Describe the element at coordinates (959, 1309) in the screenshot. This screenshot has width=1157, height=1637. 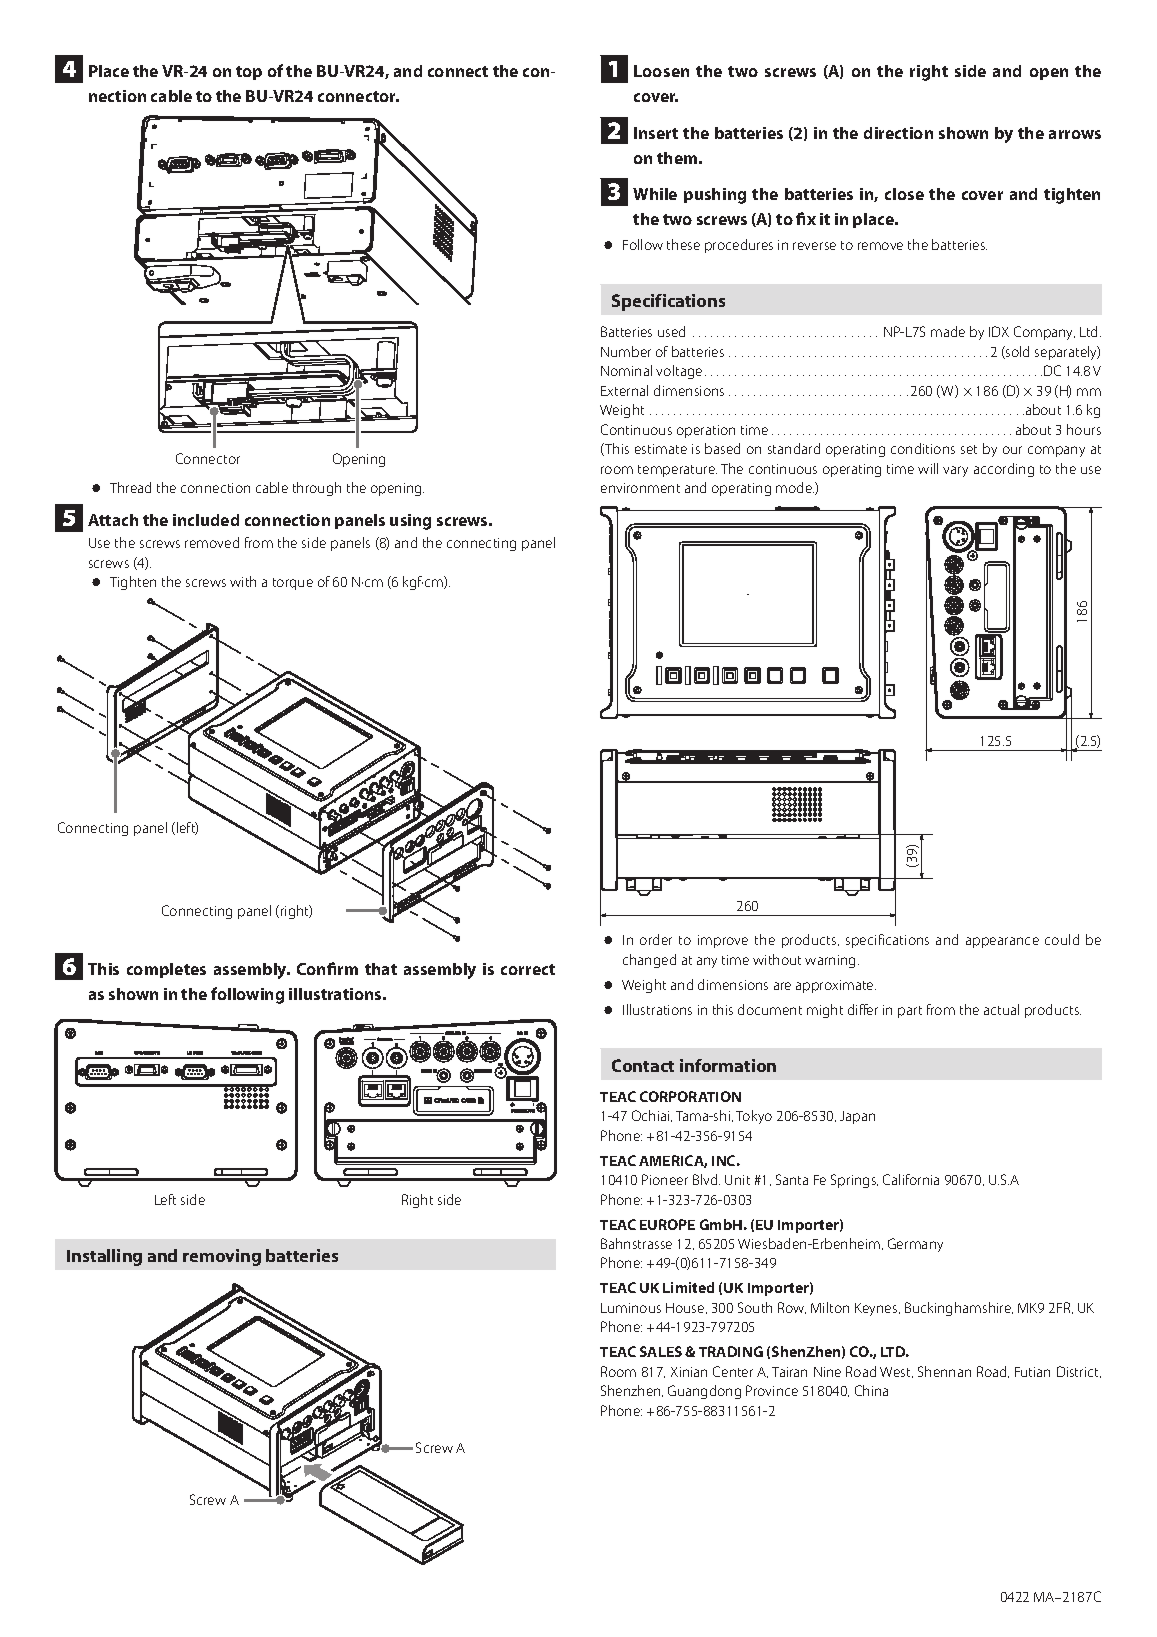
I see `Buckinghamshire` at that location.
